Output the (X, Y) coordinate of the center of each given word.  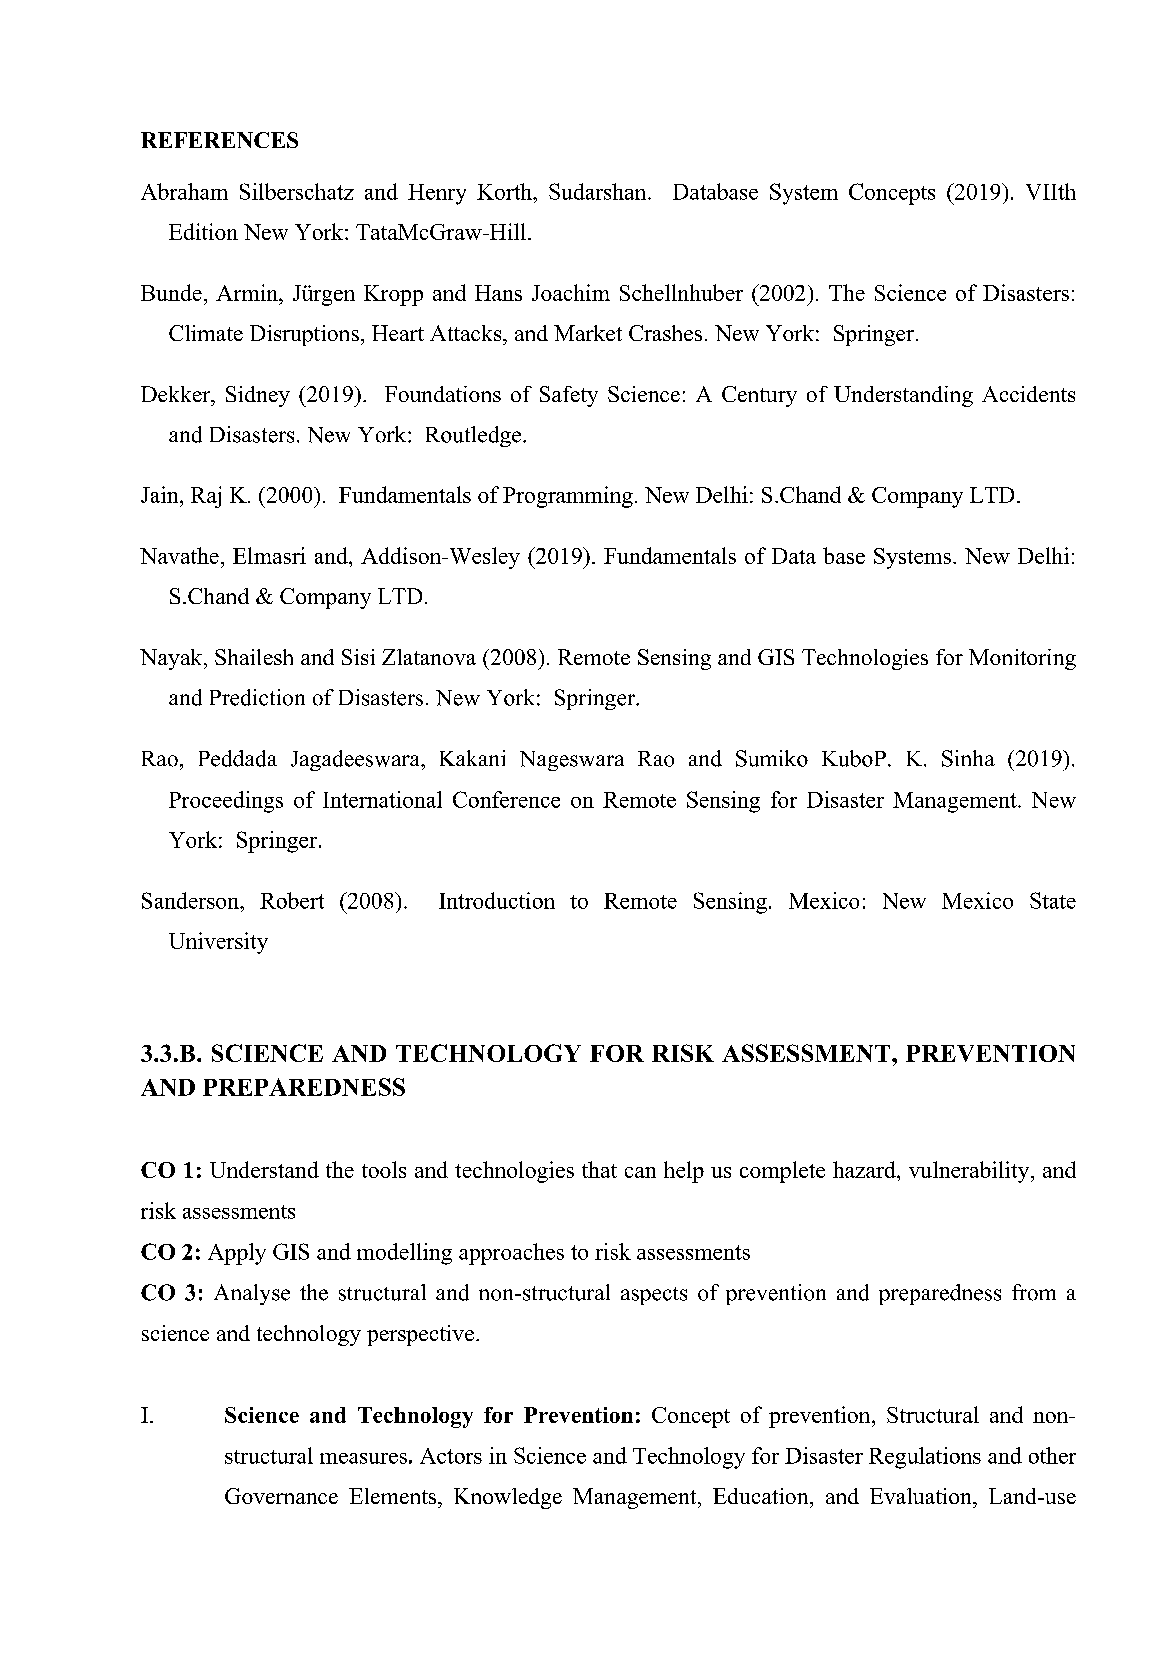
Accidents (1028, 394)
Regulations (925, 1458)
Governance (281, 1496)
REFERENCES (219, 140)
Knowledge (508, 1498)
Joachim (571, 292)
